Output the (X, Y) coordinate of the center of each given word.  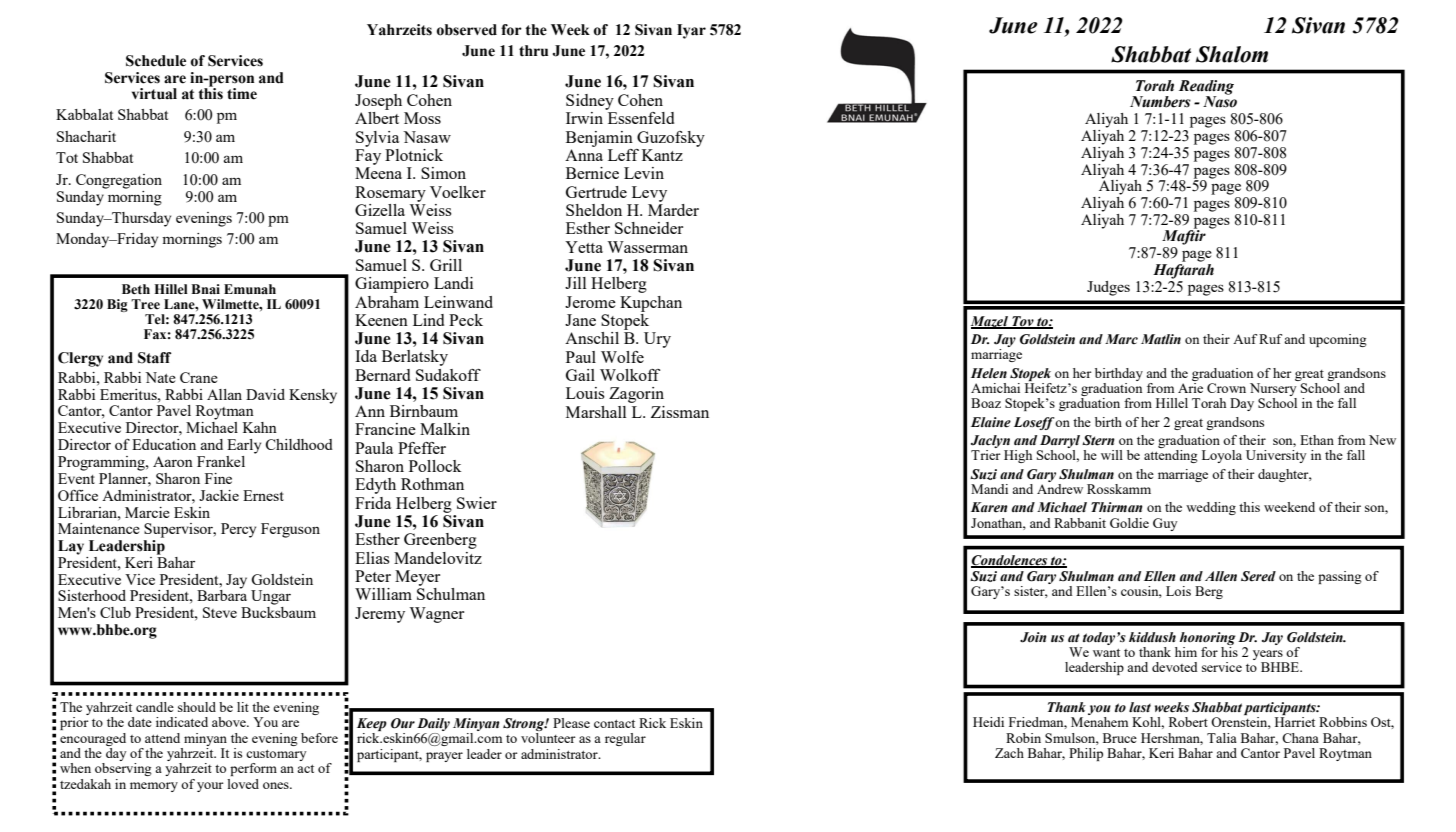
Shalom (1232, 54)
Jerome (590, 302)
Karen (989, 507)
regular (625, 739)
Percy (238, 530)
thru (533, 51)
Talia (1222, 738)
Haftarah (1183, 271)
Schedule (156, 61)
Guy (1165, 524)
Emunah (250, 289)
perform (253, 769)
